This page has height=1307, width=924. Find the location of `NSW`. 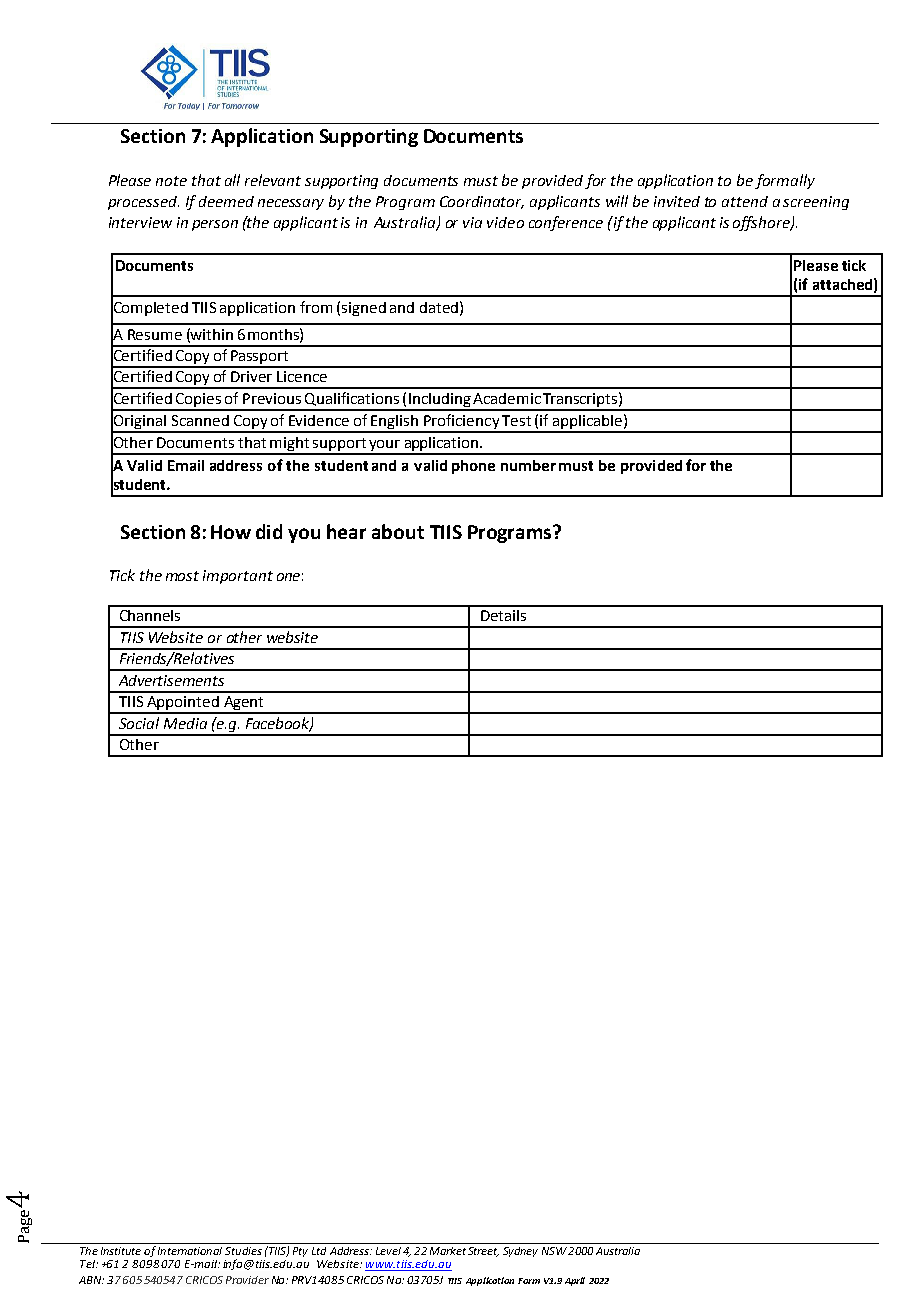

NSW is located at coordinates (554, 1251).
